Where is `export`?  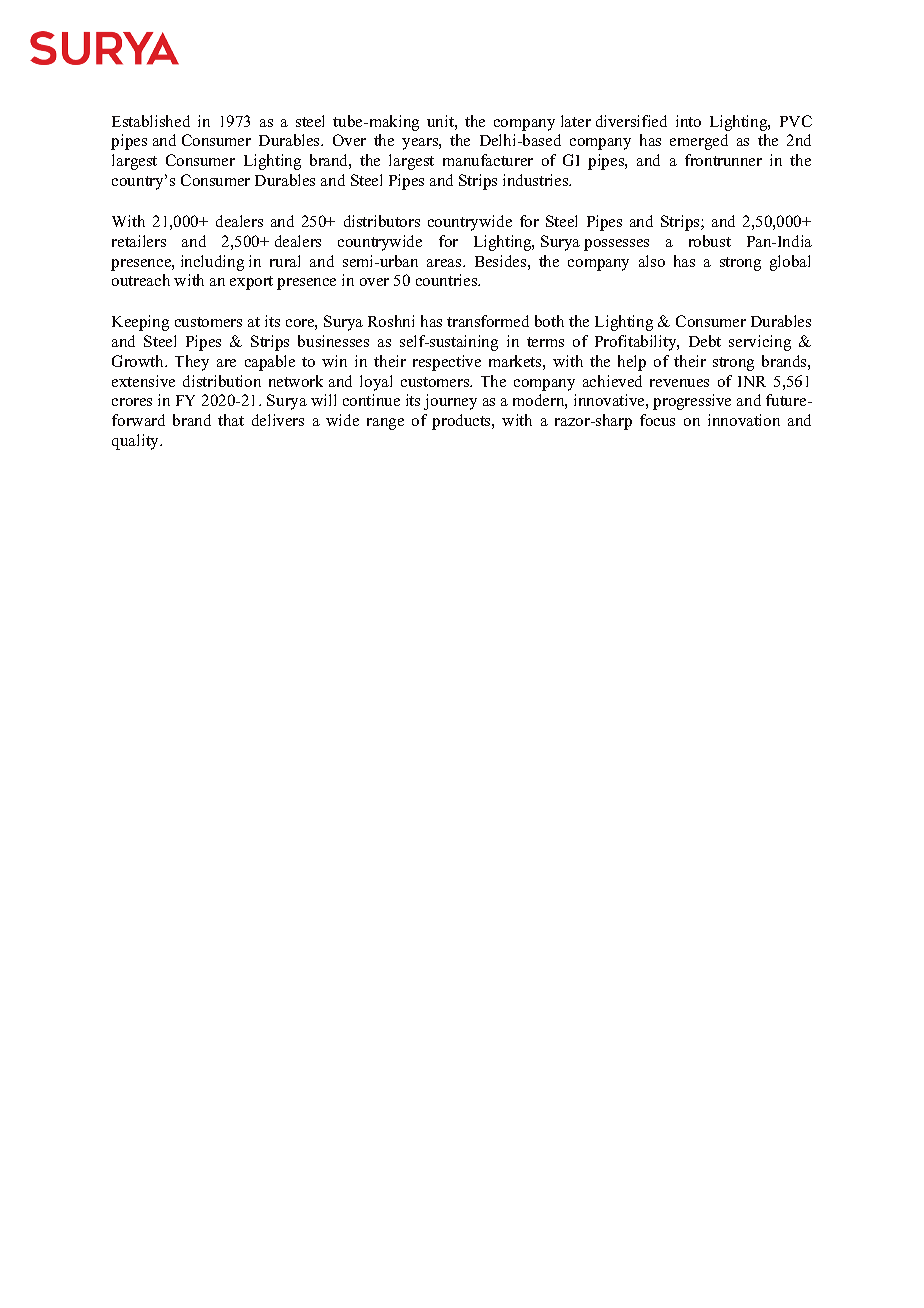 export is located at coordinates (251, 283).
